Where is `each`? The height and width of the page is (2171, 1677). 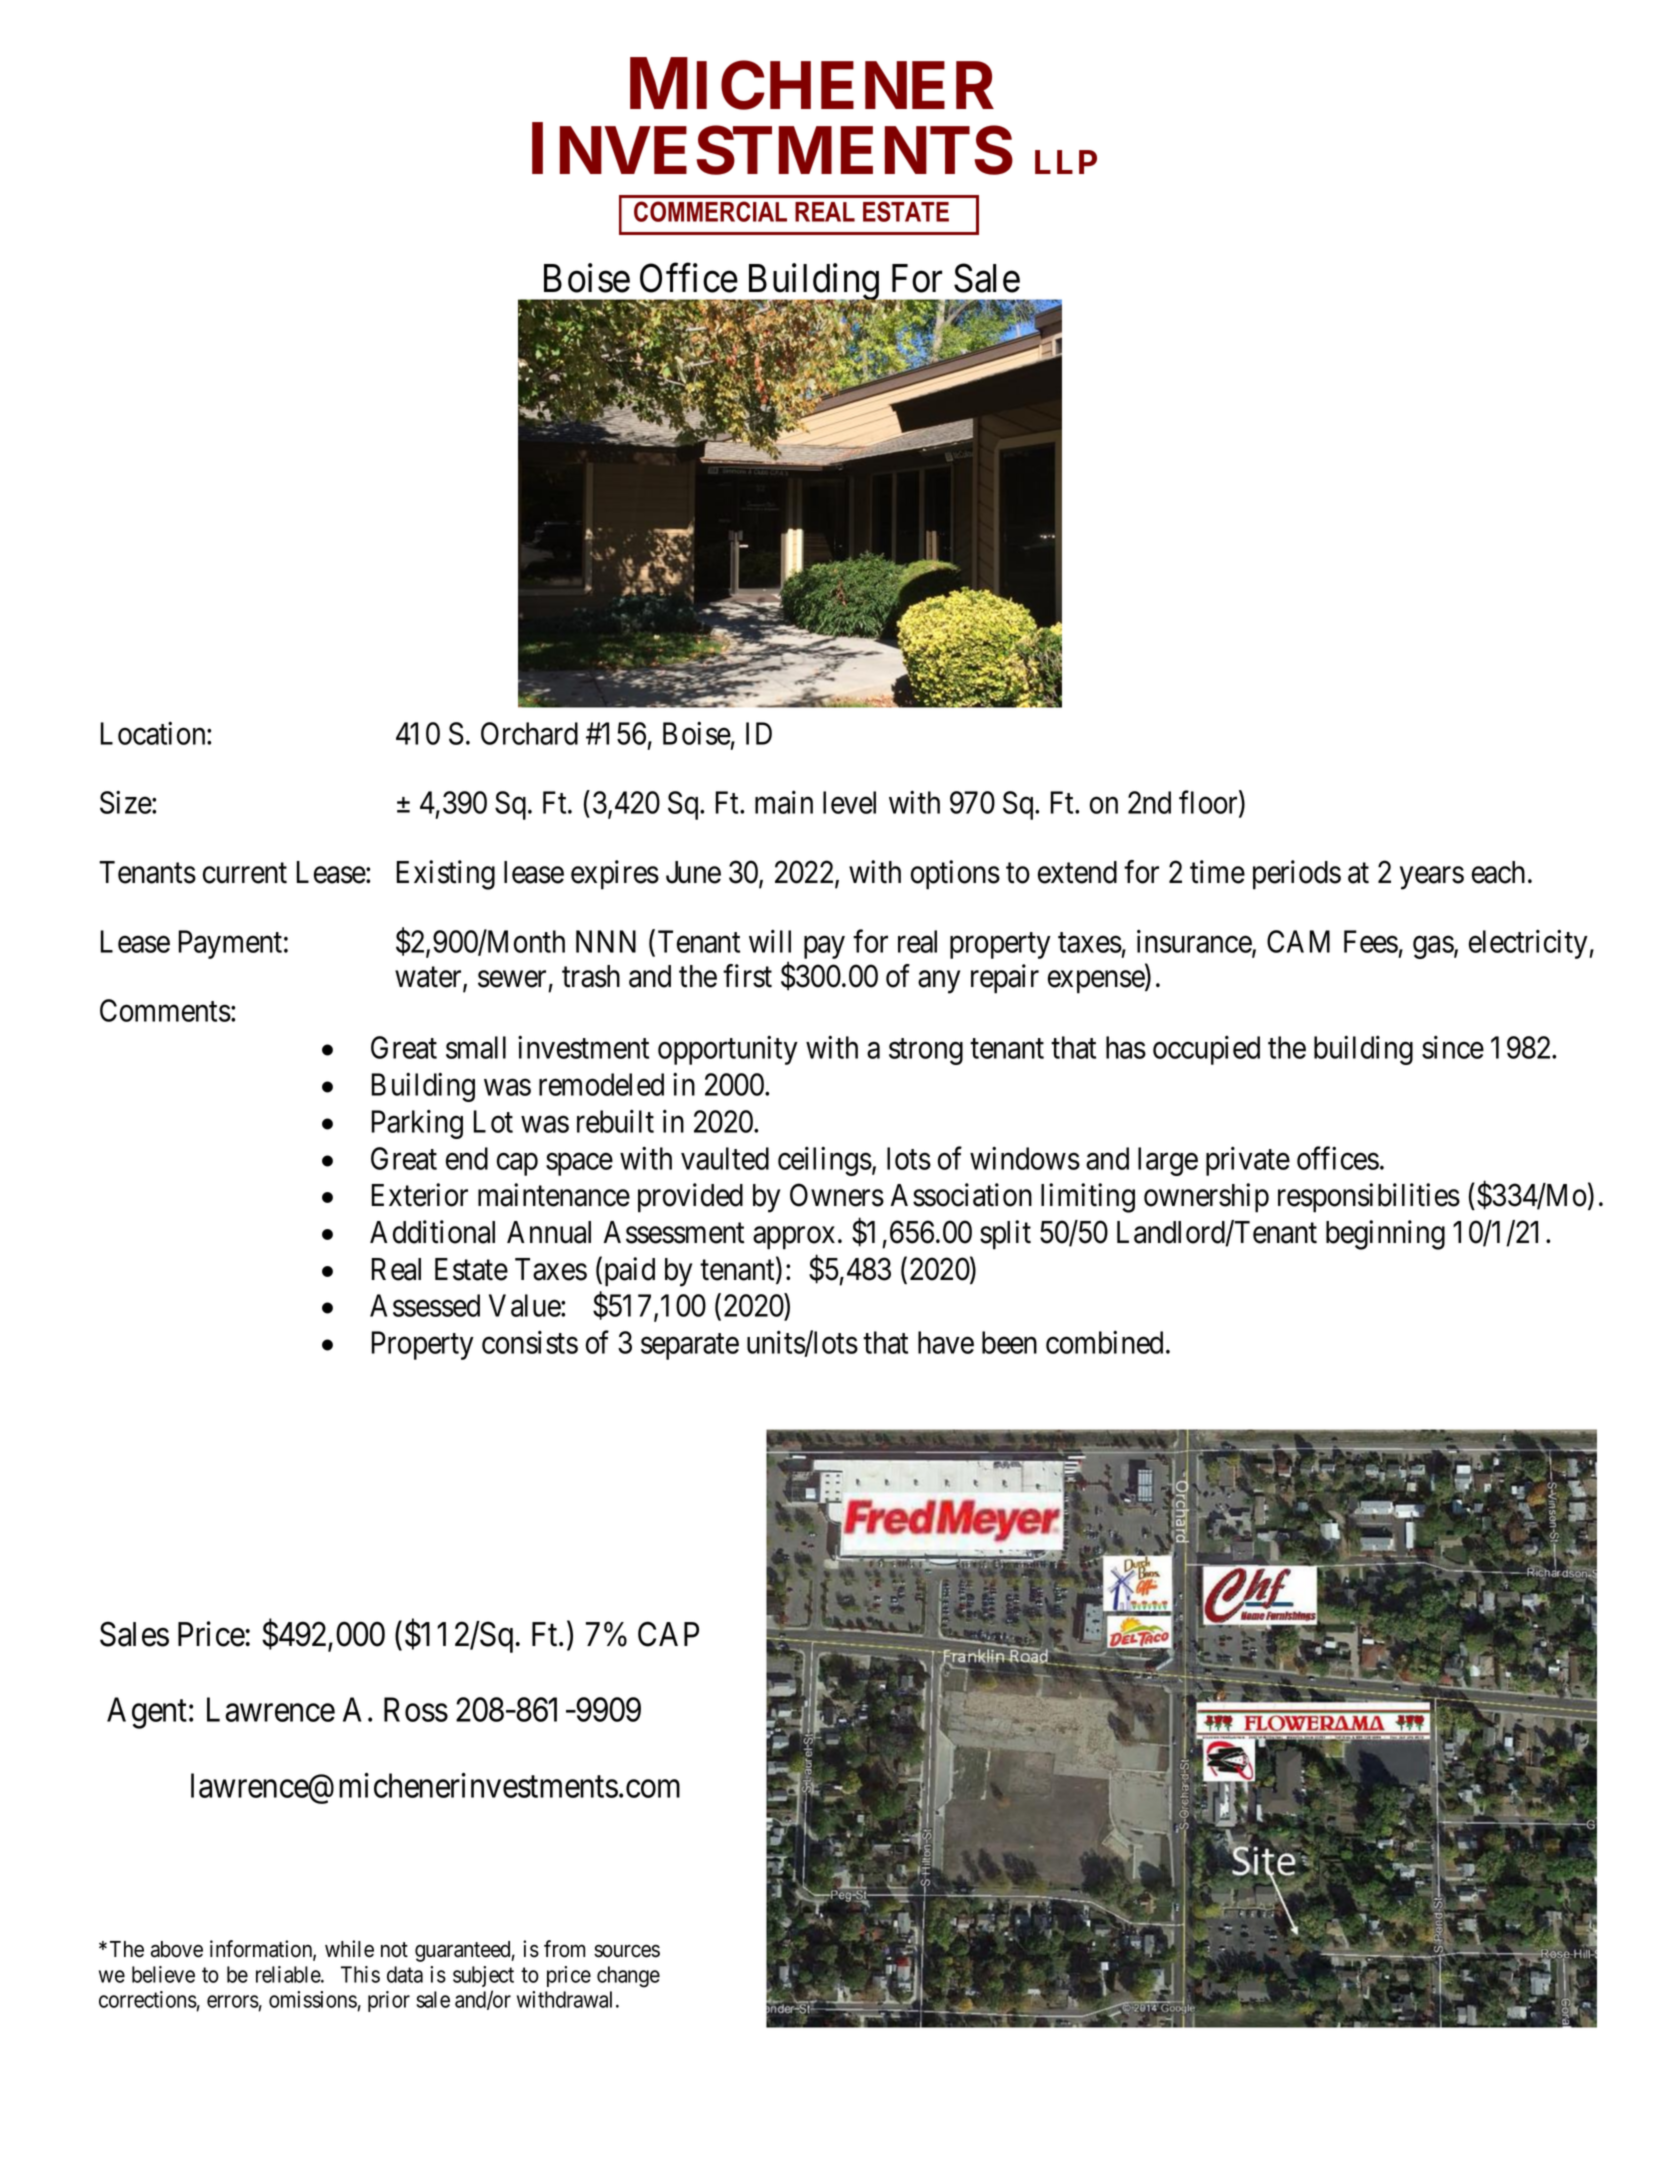 each is located at coordinates (1498, 872).
